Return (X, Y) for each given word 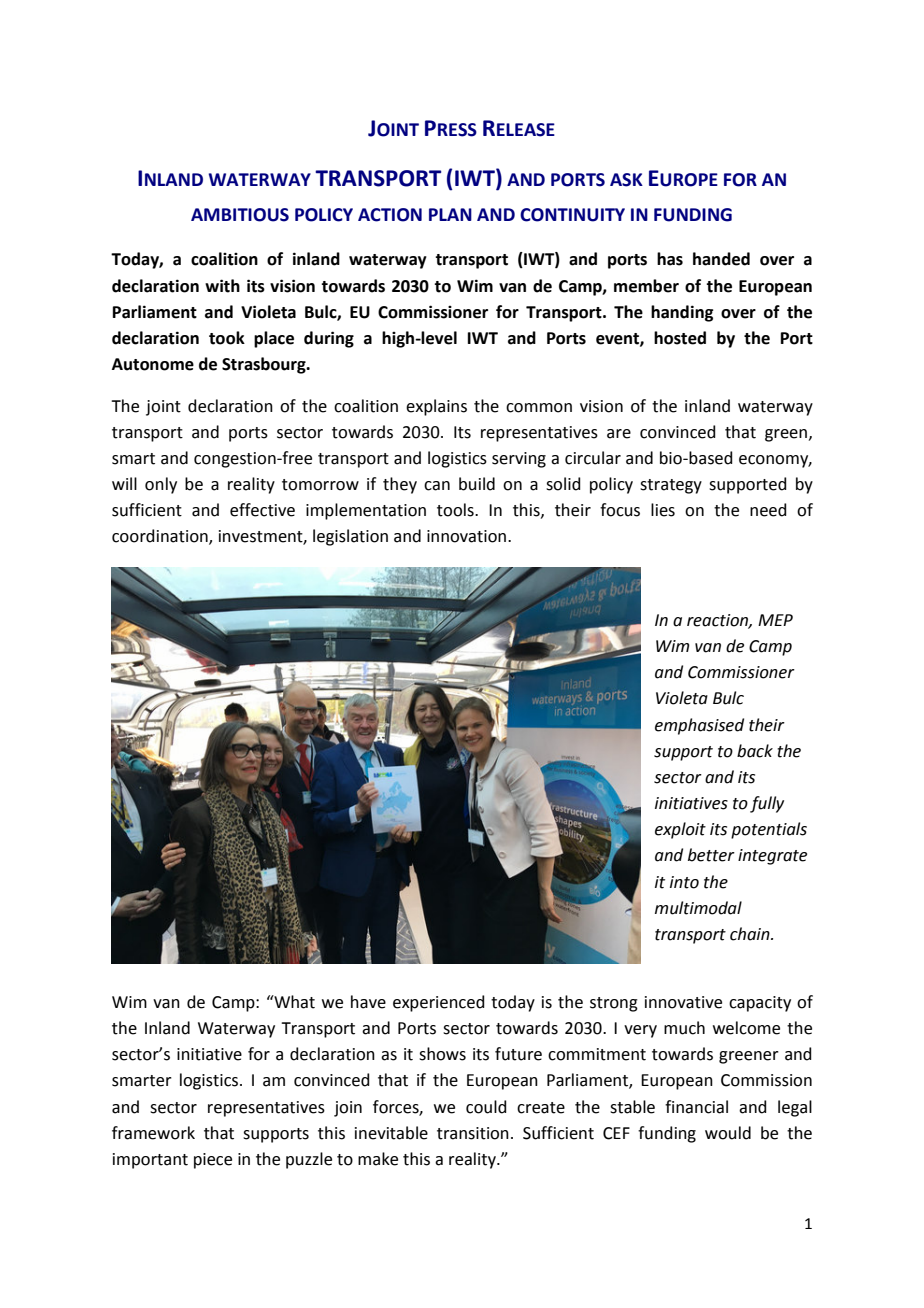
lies (663, 510)
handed (721, 259)
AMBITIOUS (240, 215)
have (368, 1002)
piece (213, 1161)
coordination (161, 537)
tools (456, 510)
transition (473, 1133)
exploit (680, 830)
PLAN (450, 214)
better (711, 855)
